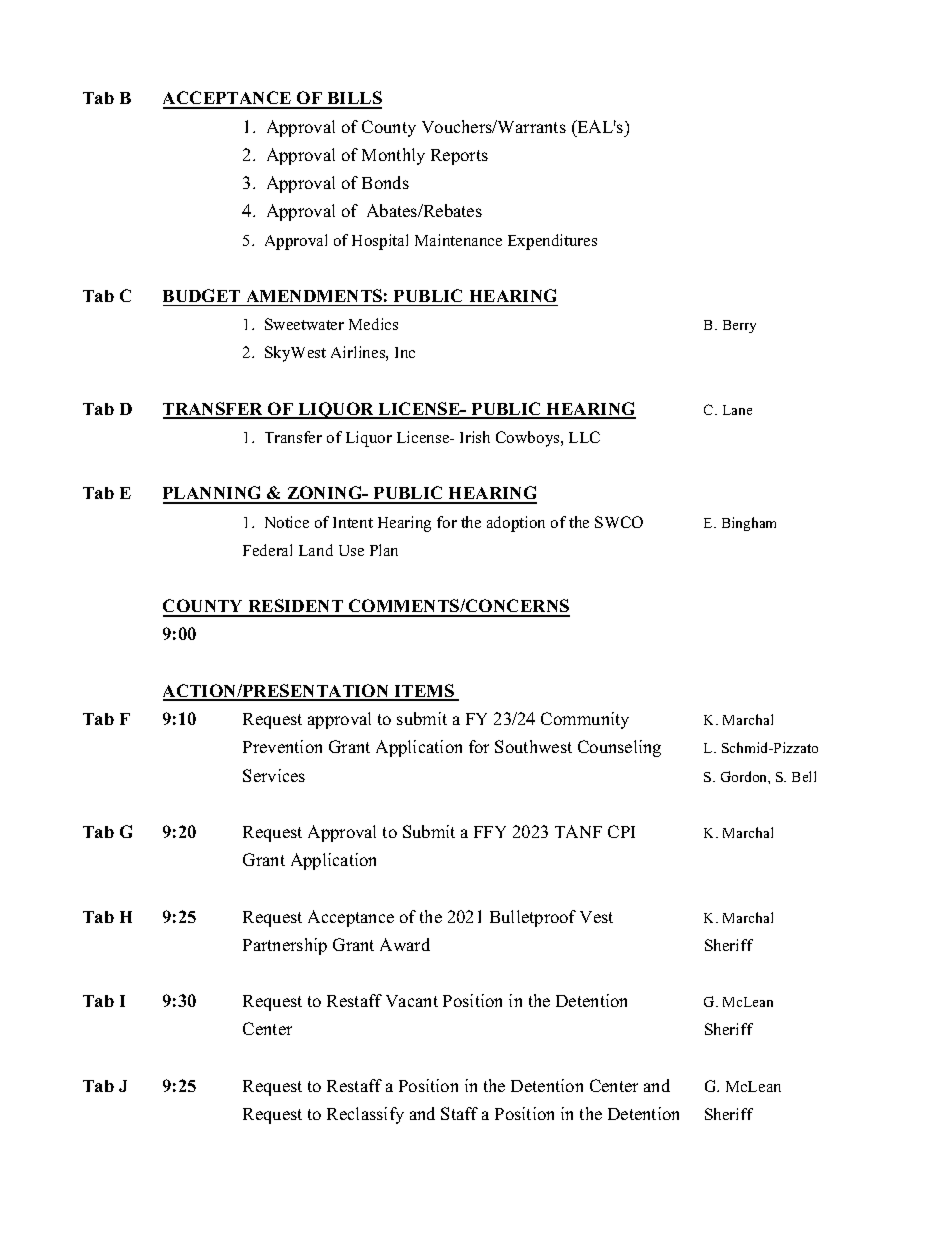 The width and height of the page is (952, 1233). What do you see at coordinates (552, 242) in the page?
I see `Expenditures` at bounding box center [552, 242].
